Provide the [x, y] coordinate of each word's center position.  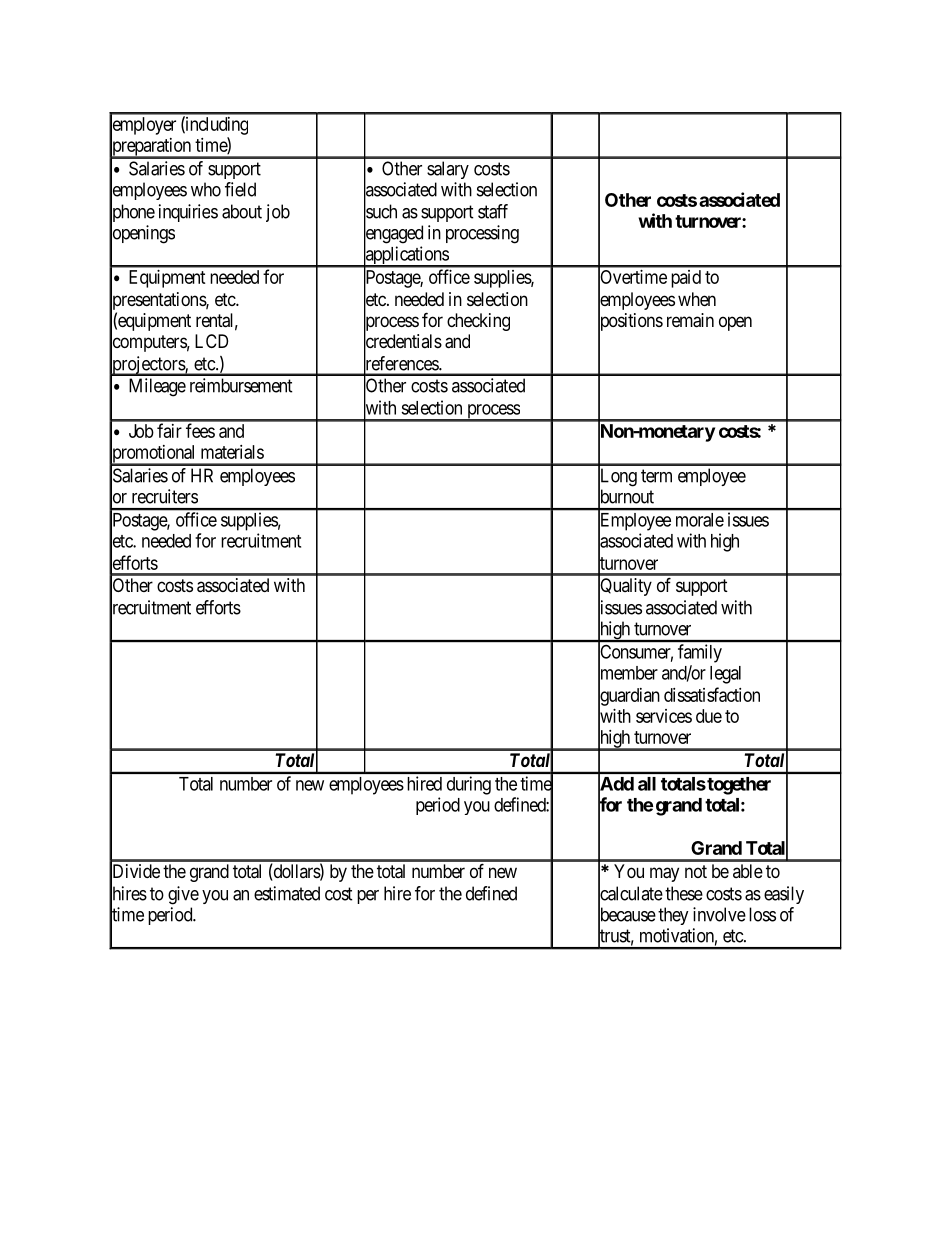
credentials [403, 342]
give [183, 895]
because [627, 915]
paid [686, 279]
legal [725, 675]
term [656, 476]
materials [232, 452]
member [628, 673]
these [684, 893]
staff [493, 211]
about [242, 211]
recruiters [165, 496]
